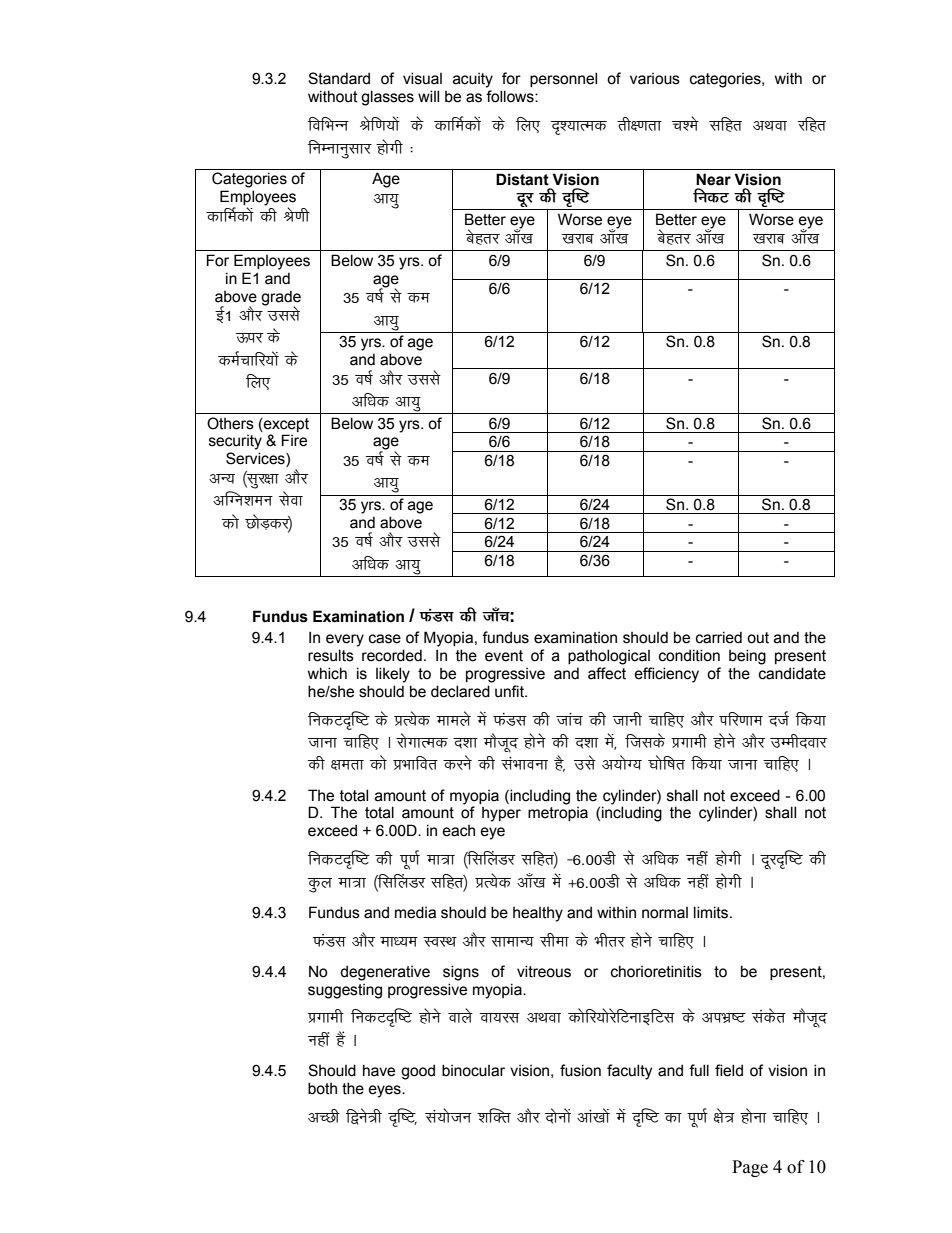 The image size is (952, 1233). I want to click on grade, so click(281, 298).
